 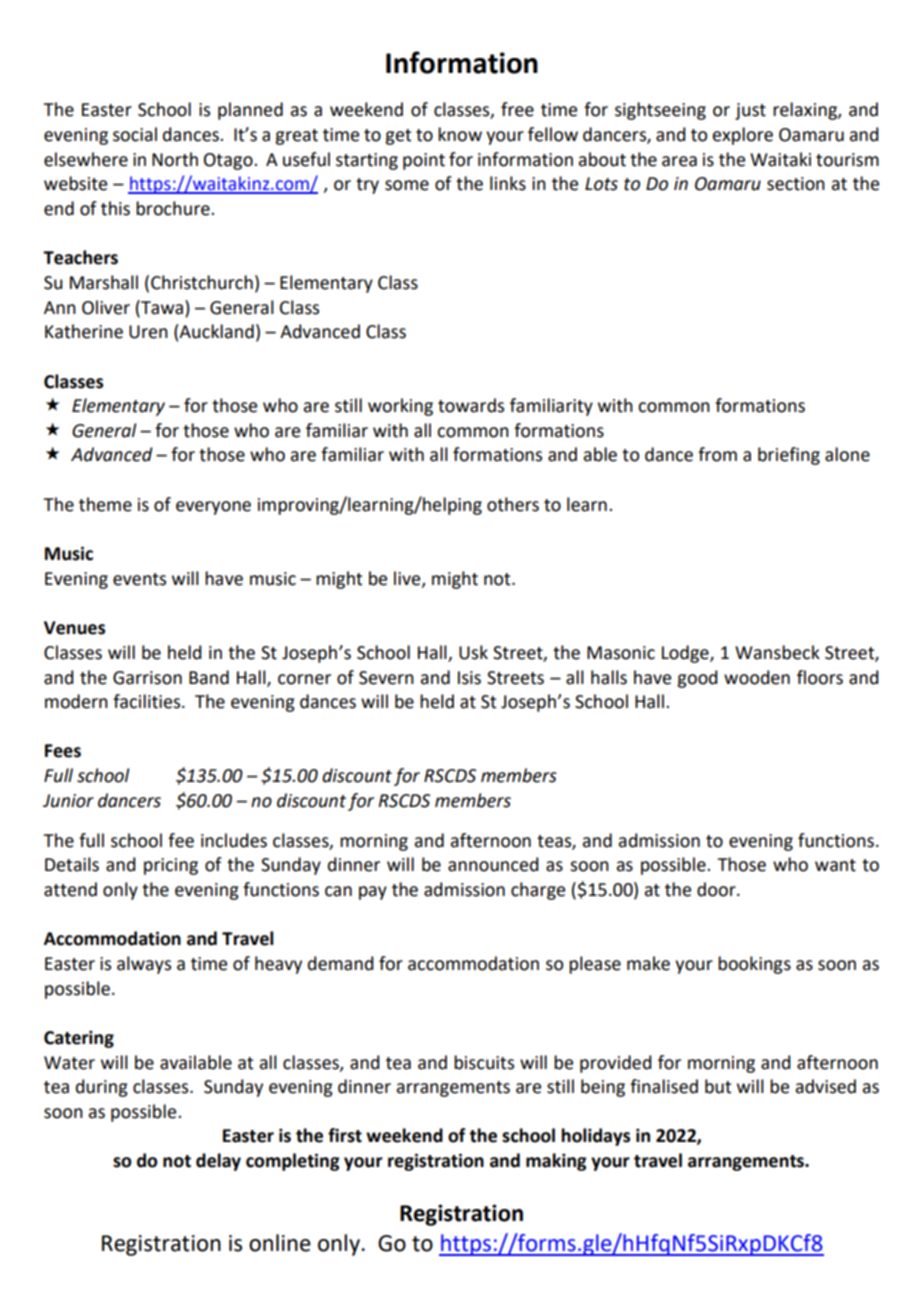 What do you see at coordinates (147, 678) in the image?
I see `Garrison` at bounding box center [147, 678].
